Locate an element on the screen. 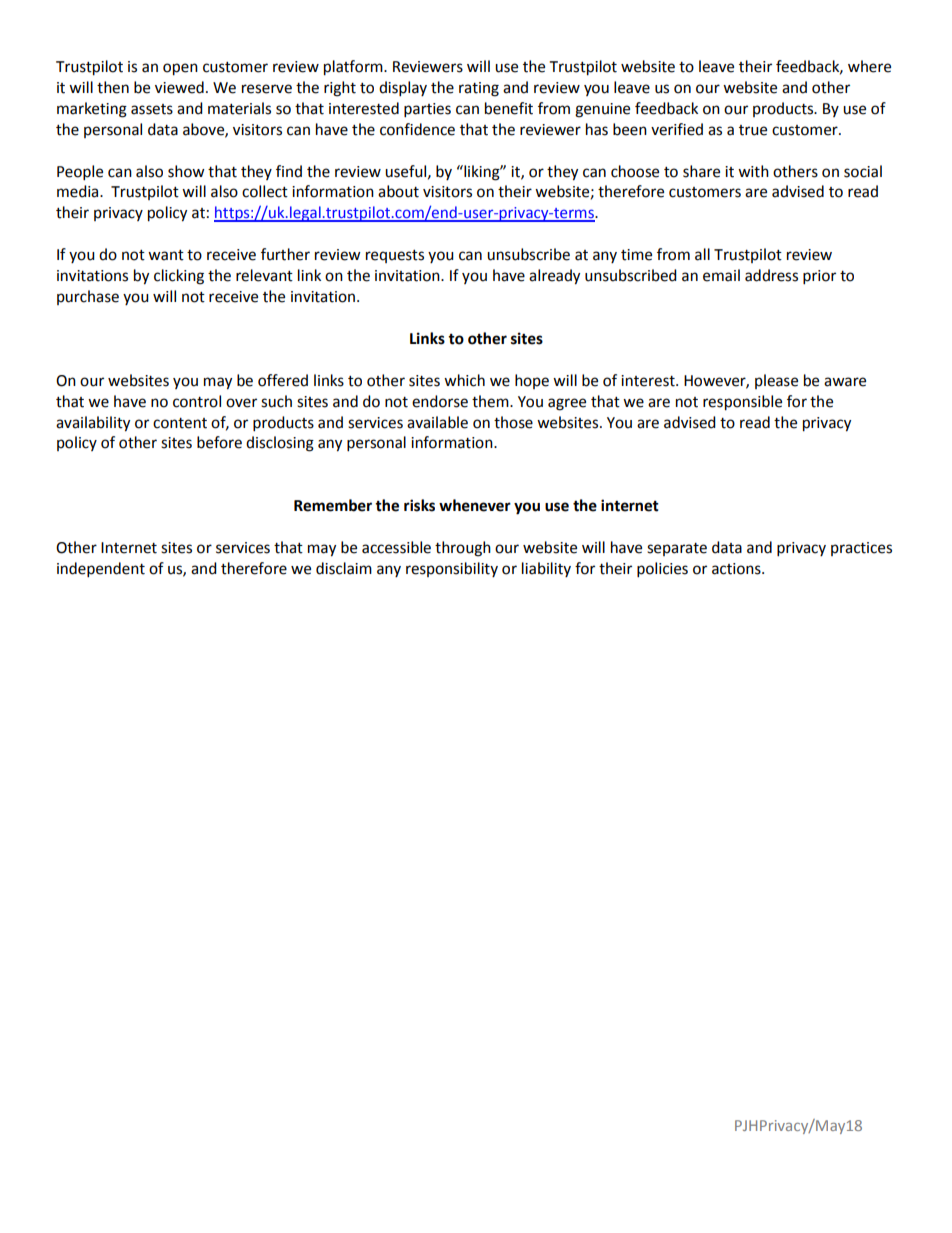 The image size is (952, 1233). purchase is located at coordinates (88, 297).
